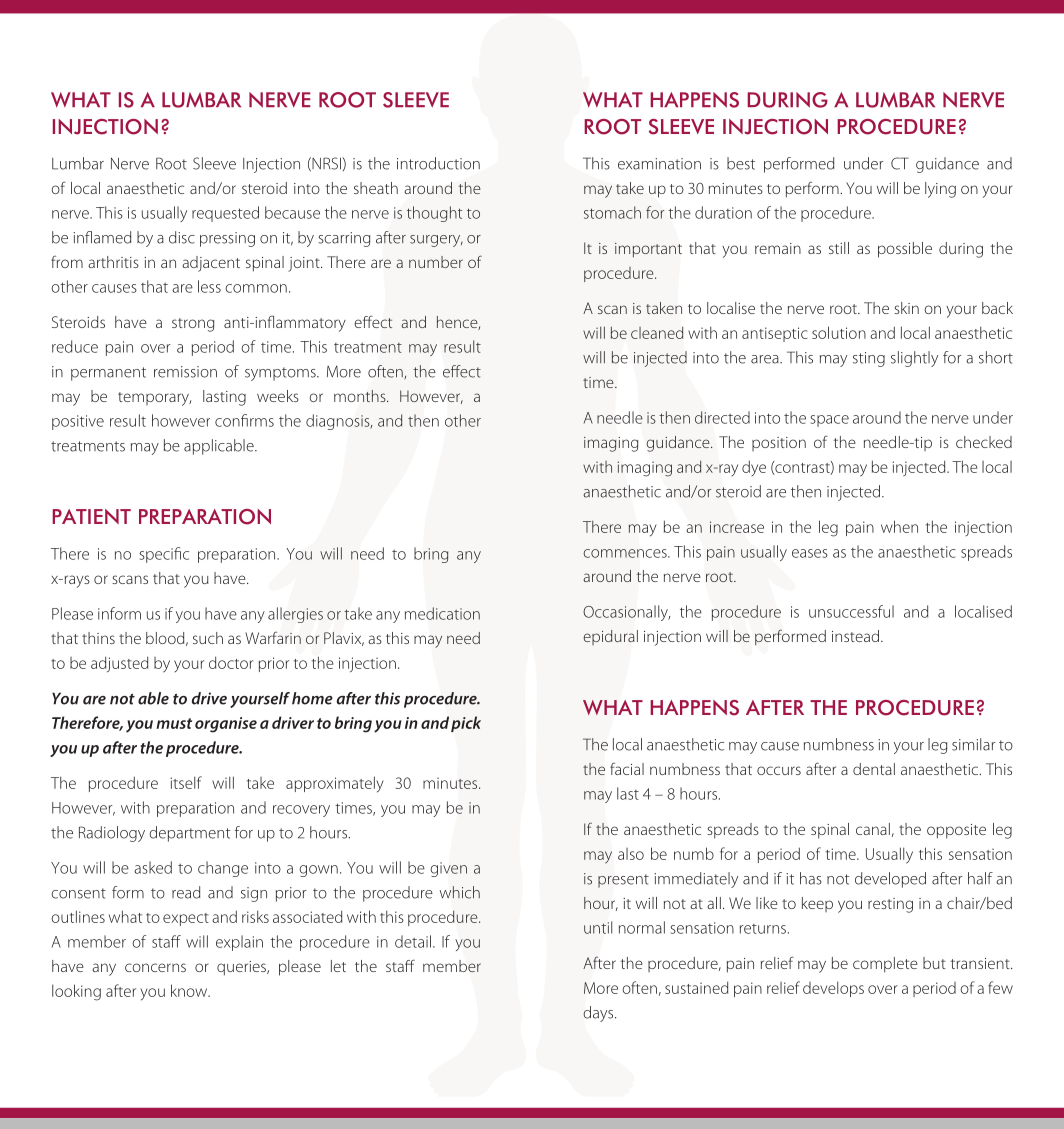 The height and width of the screenshot is (1129, 1064). Describe the element at coordinates (940, 190) in the screenshot. I see `lying` at that location.
